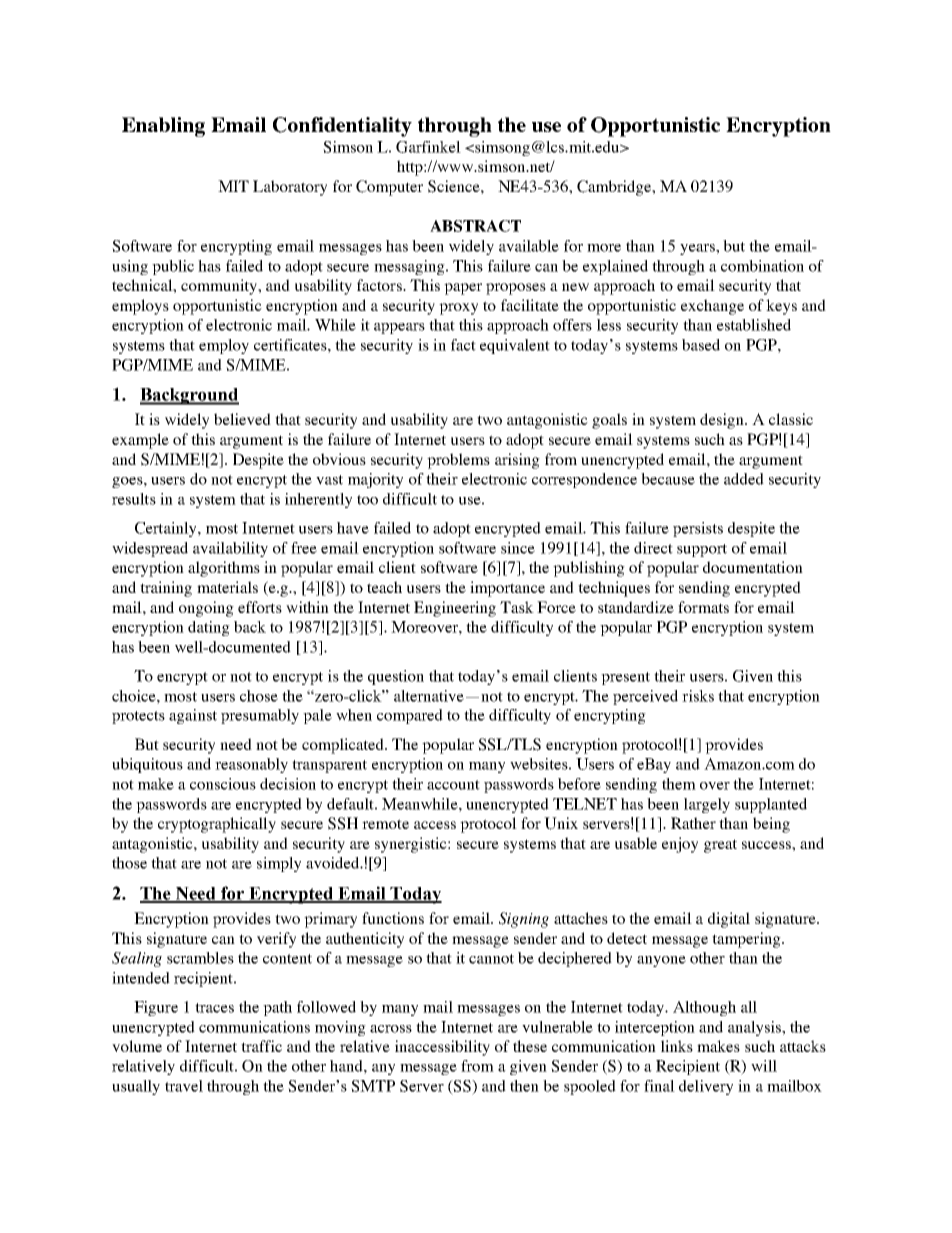 The width and height of the screenshot is (952, 1233). I want to click on simply, so click(279, 864).
